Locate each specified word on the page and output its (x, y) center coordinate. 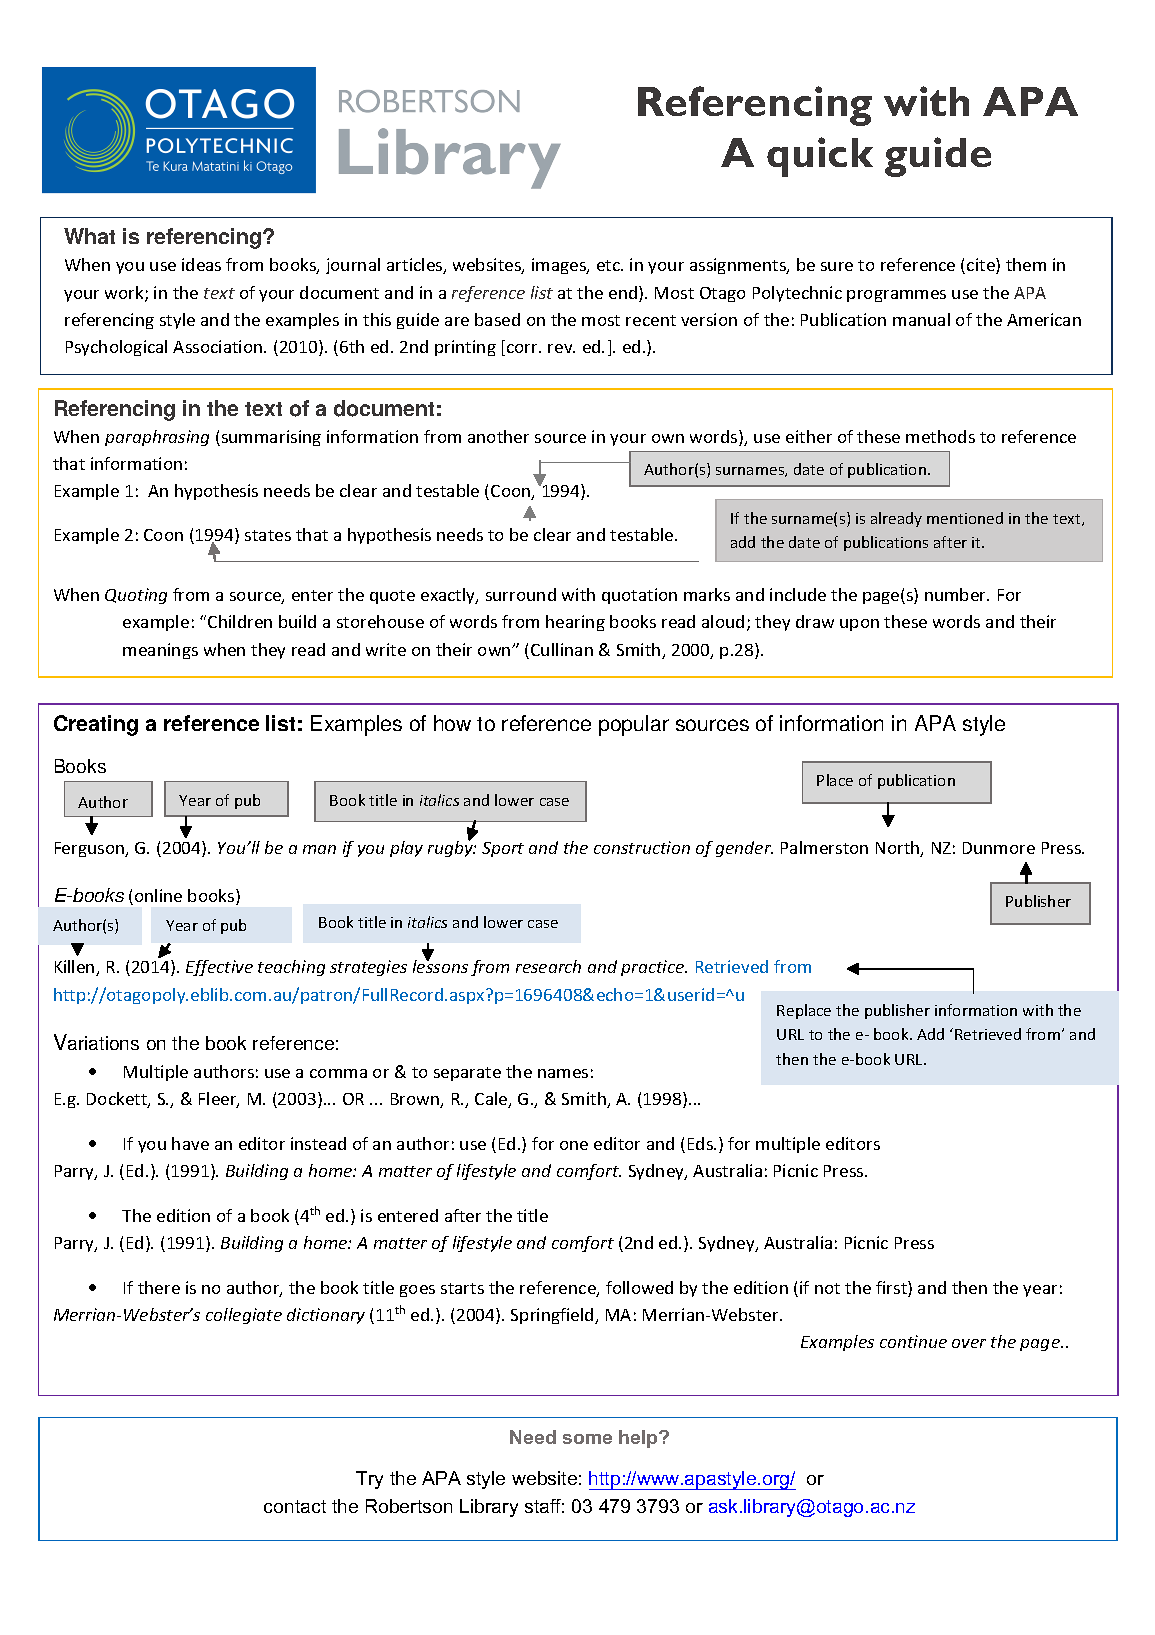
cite (982, 266)
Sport (503, 849)
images (560, 266)
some (587, 1439)
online (158, 895)
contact (295, 1506)
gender (744, 849)
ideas (201, 264)
